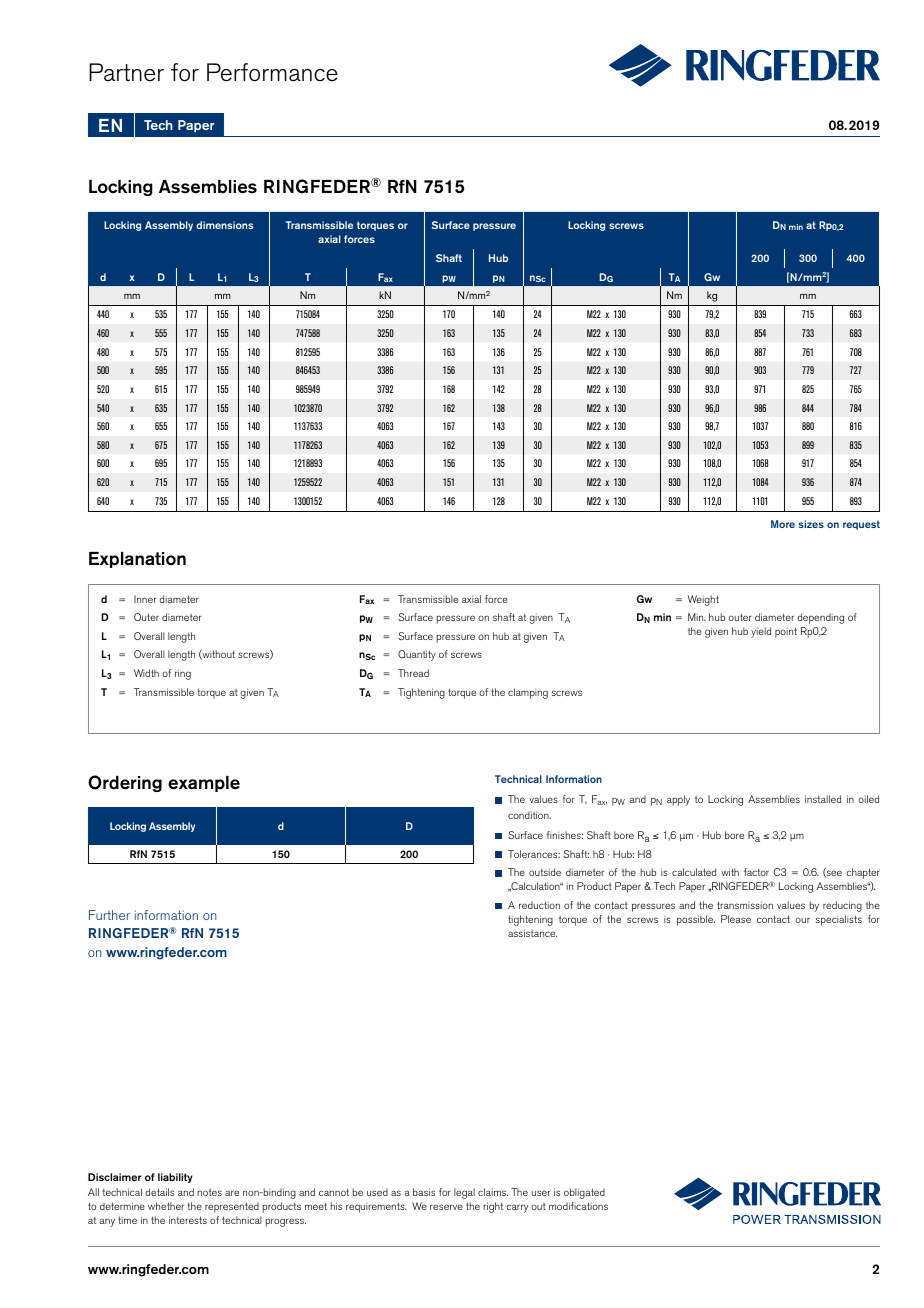  I want to click on obligated, so click(584, 1193).
